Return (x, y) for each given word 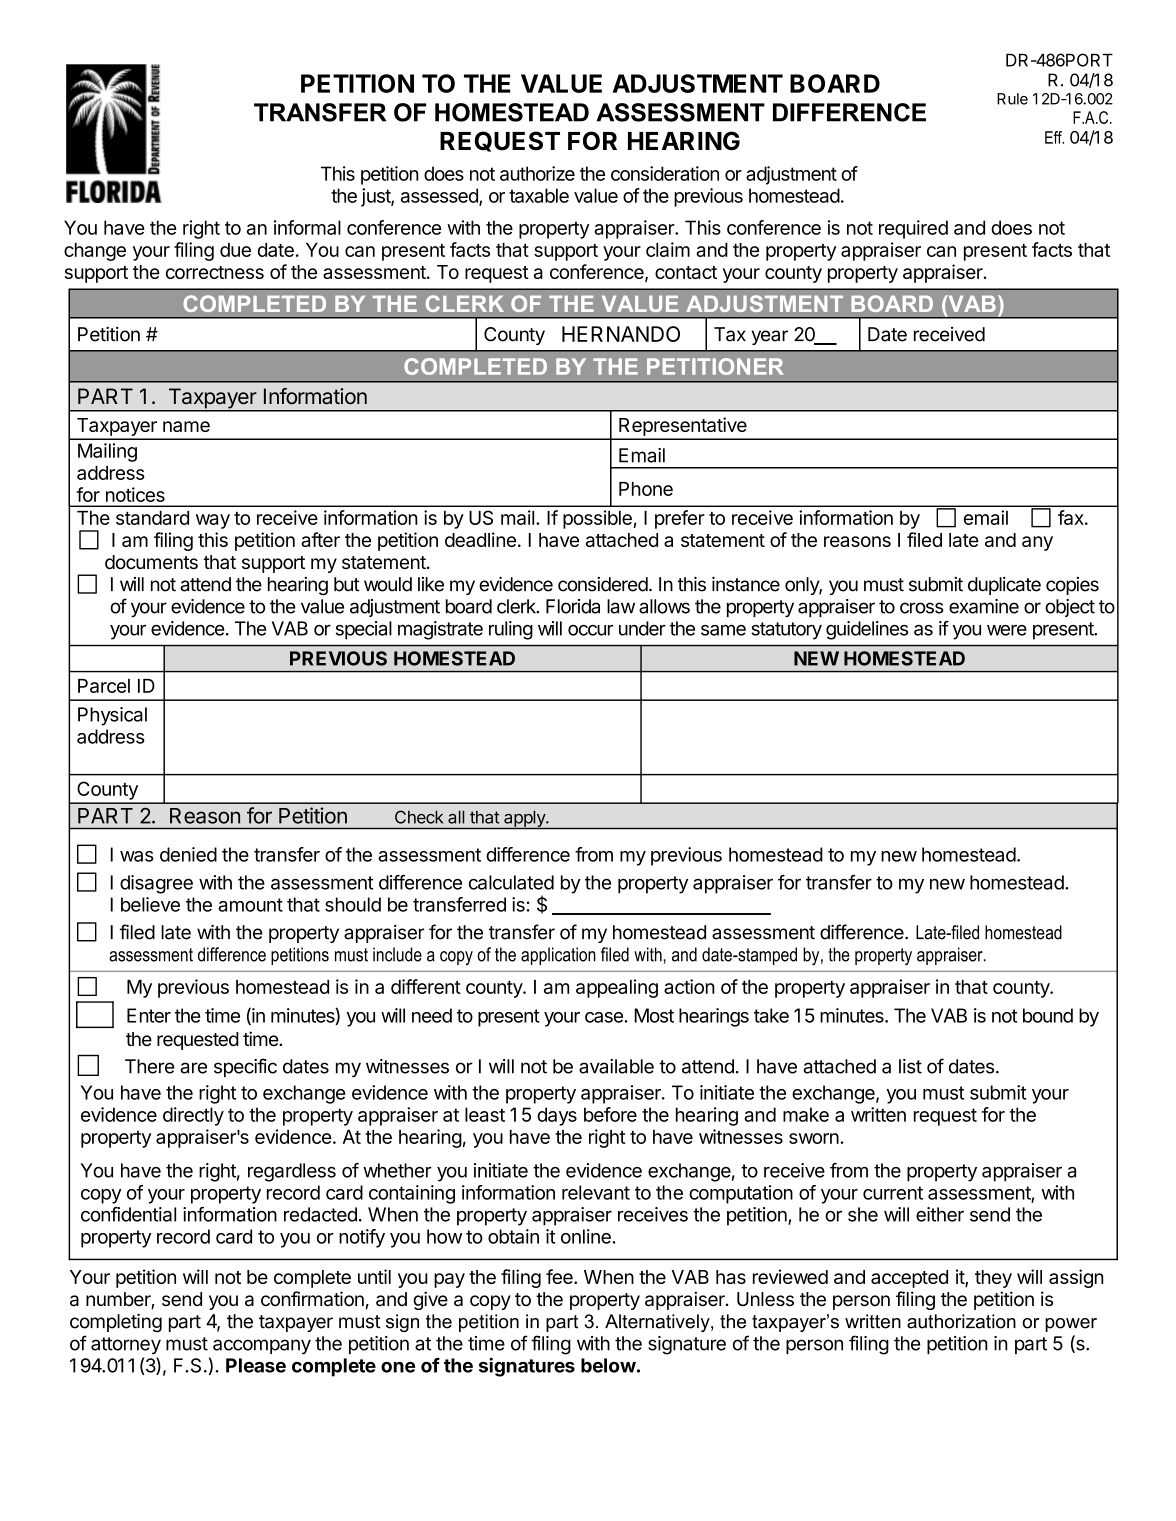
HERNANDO (621, 334)
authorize (537, 173)
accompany (262, 1346)
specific (245, 1067)
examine (984, 606)
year (770, 337)
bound (1048, 1015)
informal (307, 227)
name (186, 426)
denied (188, 854)
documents (151, 562)
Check (419, 817)
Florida (573, 606)
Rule (1012, 99)
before (610, 1114)
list (910, 1066)
